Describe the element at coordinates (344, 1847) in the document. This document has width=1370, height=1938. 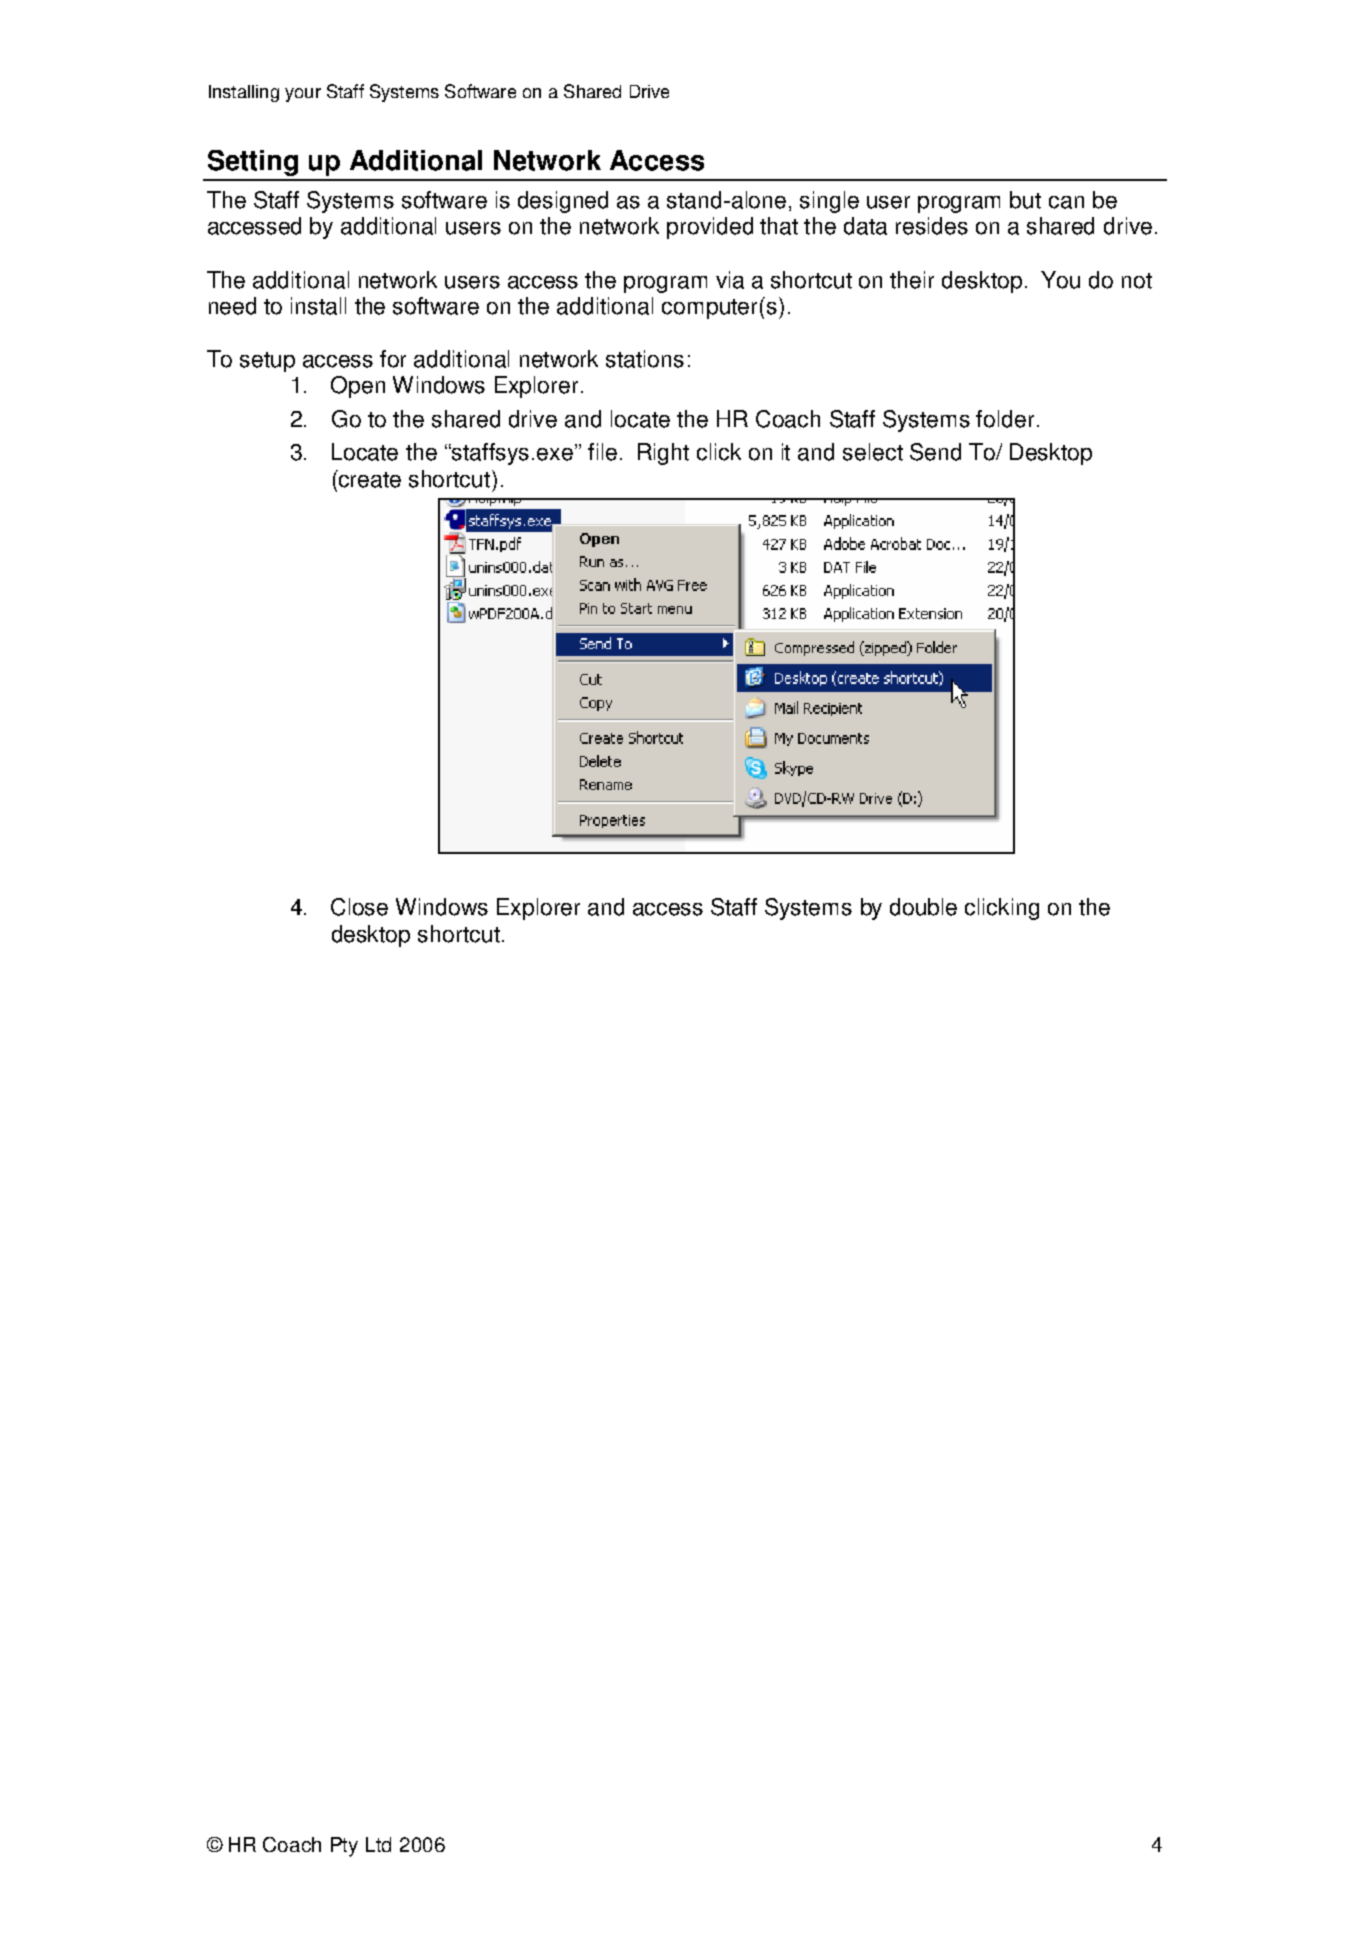
I see `Pty` at that location.
